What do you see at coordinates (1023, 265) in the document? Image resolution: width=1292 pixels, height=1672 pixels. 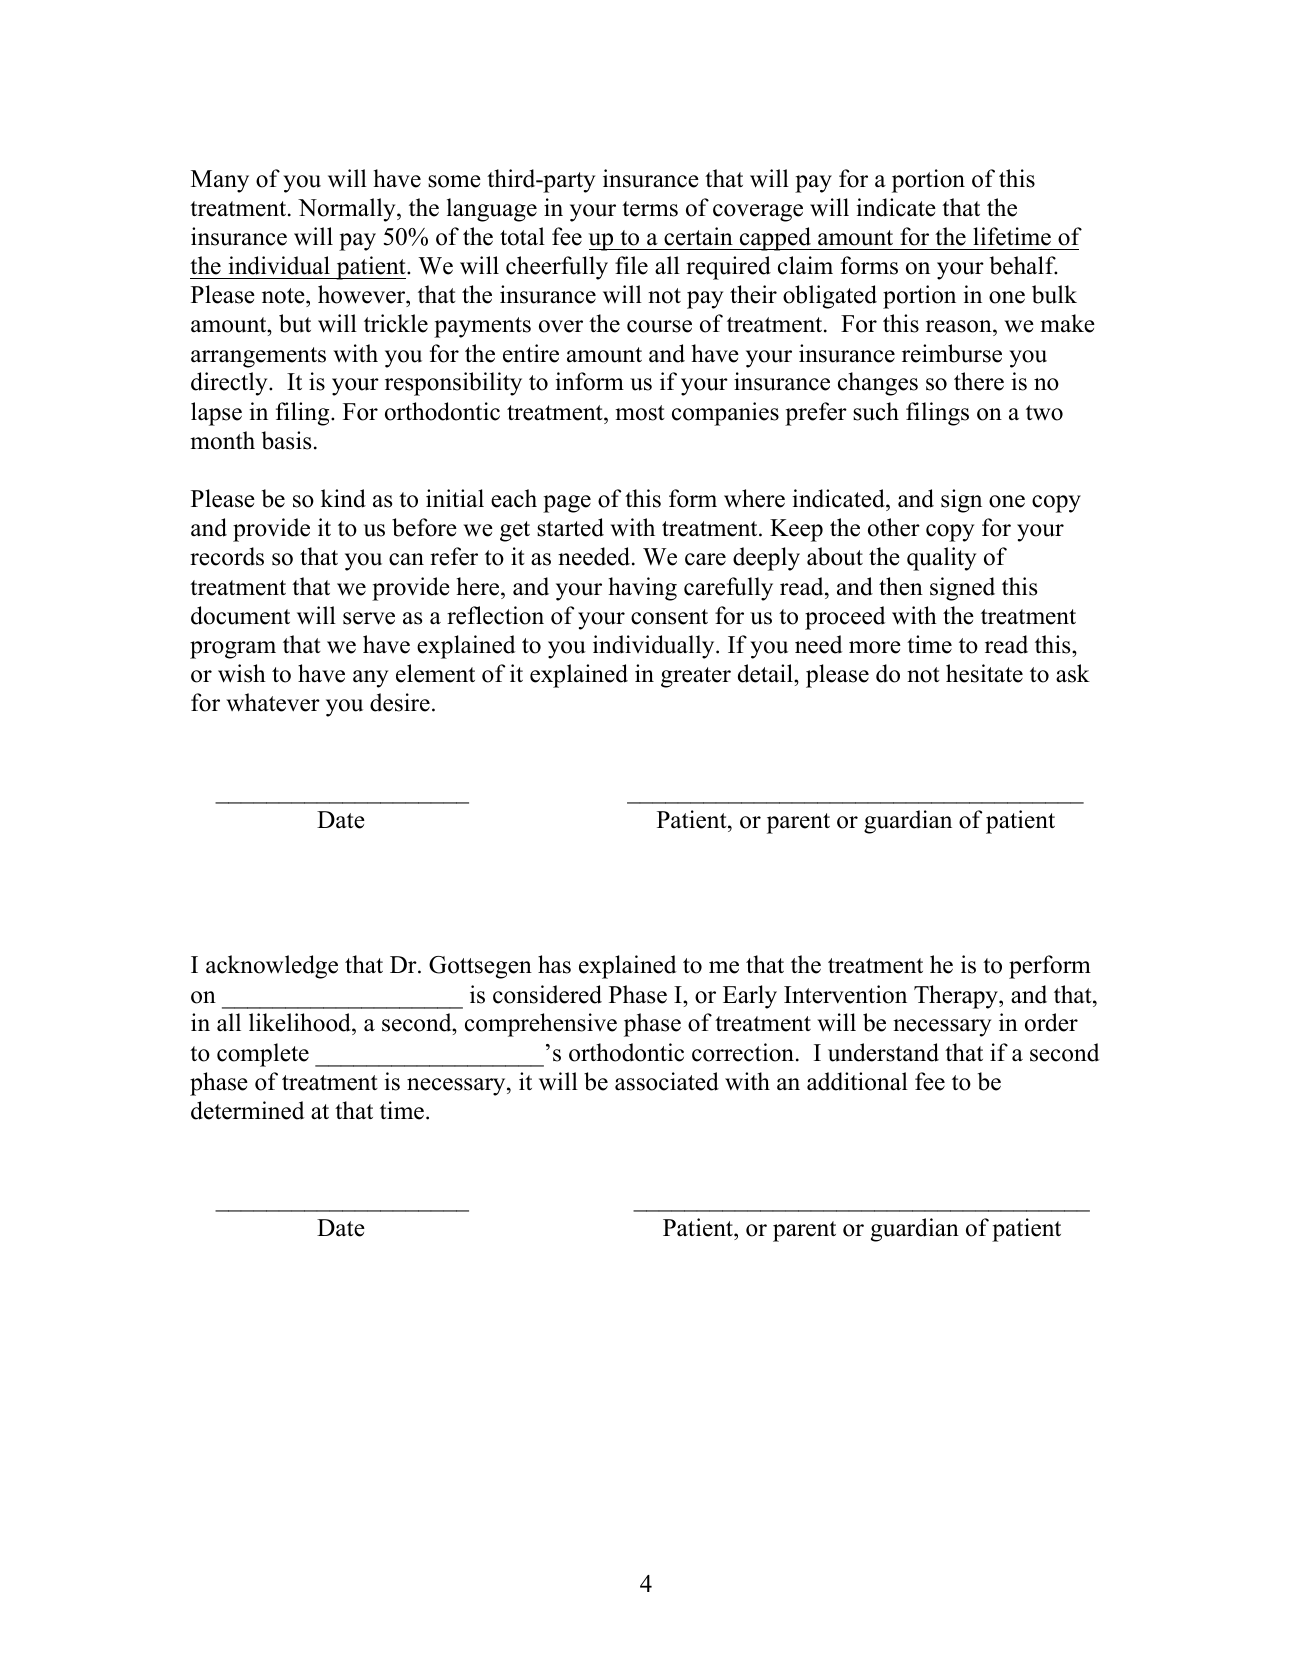 I see `behalf` at bounding box center [1023, 265].
